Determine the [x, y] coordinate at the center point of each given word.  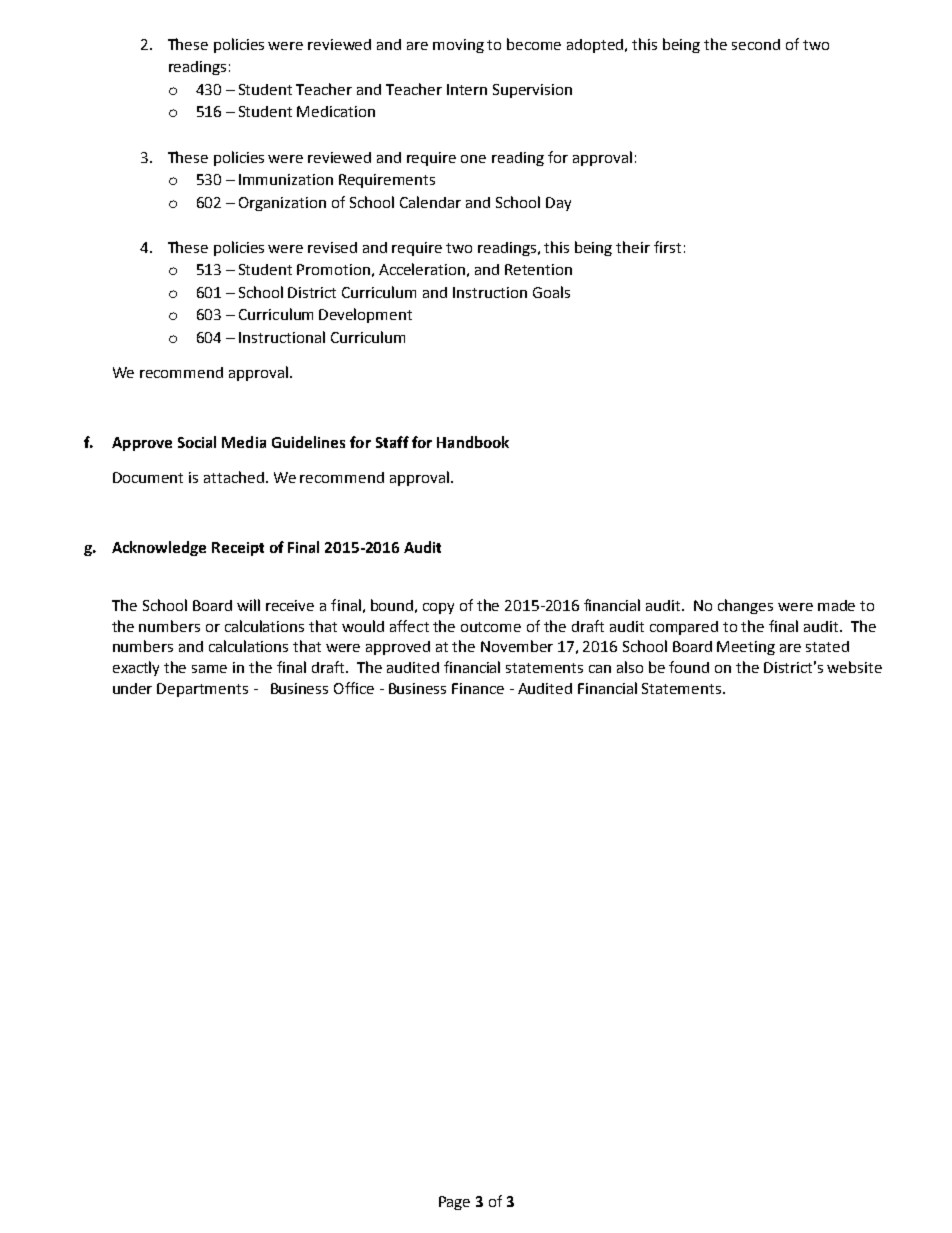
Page [454, 1203]
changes [745, 606]
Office [354, 688]
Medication [336, 111]
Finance [478, 688]
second [756, 44]
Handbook [473, 442]
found [689, 667]
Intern [467, 89]
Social [197, 442]
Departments [202, 690]
